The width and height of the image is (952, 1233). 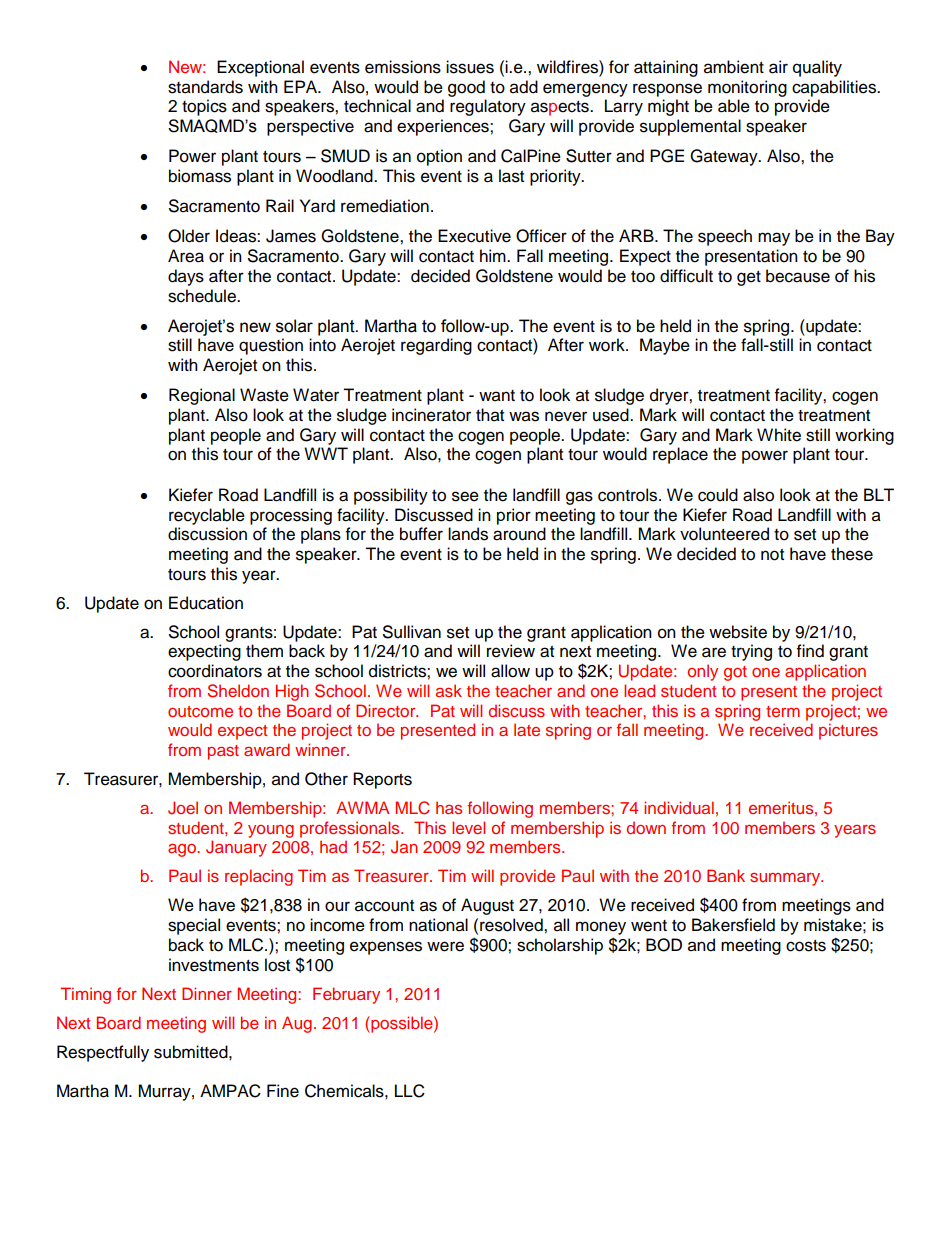 I want to click on not, so click(x=772, y=555).
